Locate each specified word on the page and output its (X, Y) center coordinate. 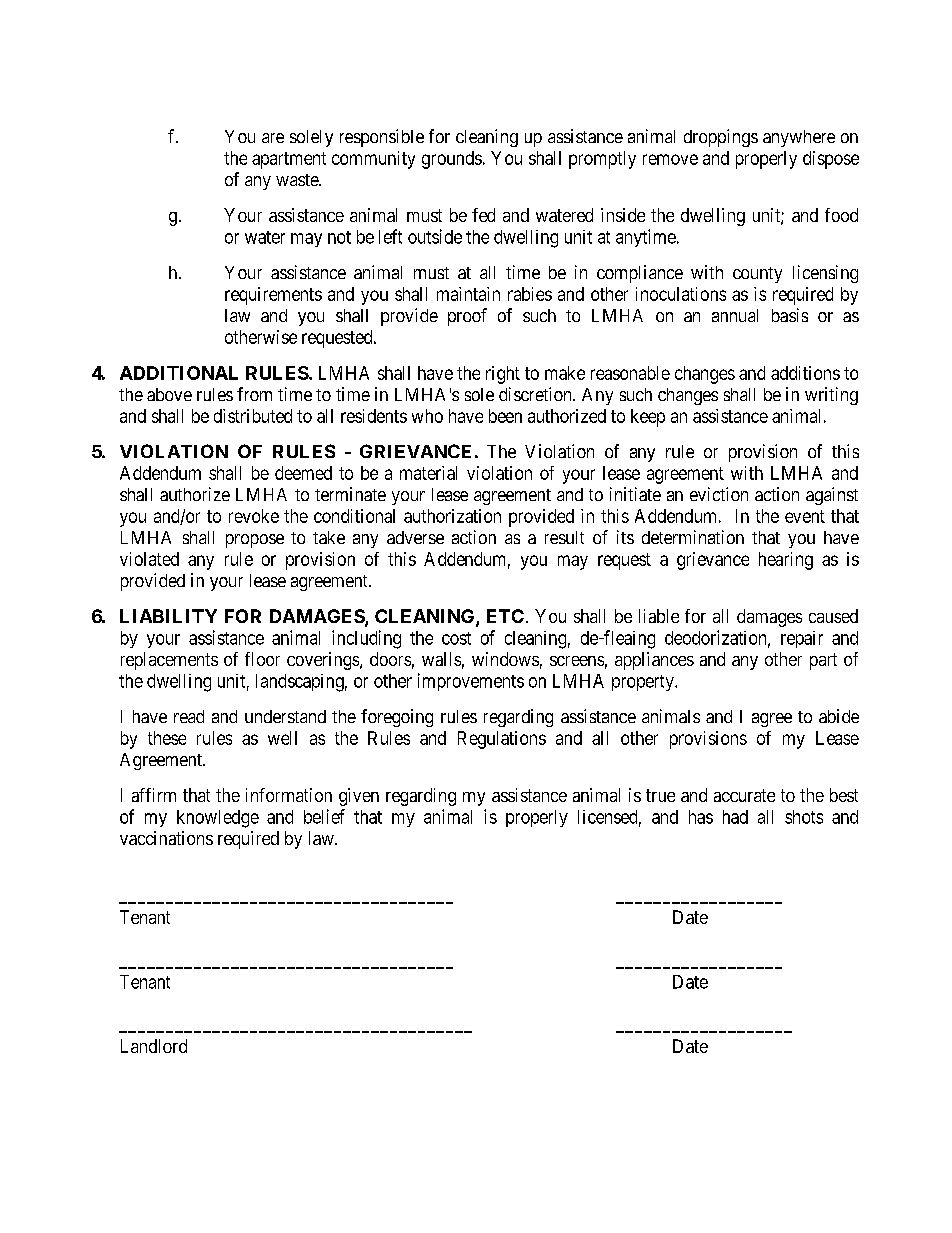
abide (839, 716)
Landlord (154, 1046)
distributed (253, 416)
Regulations (502, 740)
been (505, 416)
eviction (719, 494)
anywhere (799, 138)
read (189, 716)
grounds (452, 160)
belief (324, 816)
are (273, 138)
